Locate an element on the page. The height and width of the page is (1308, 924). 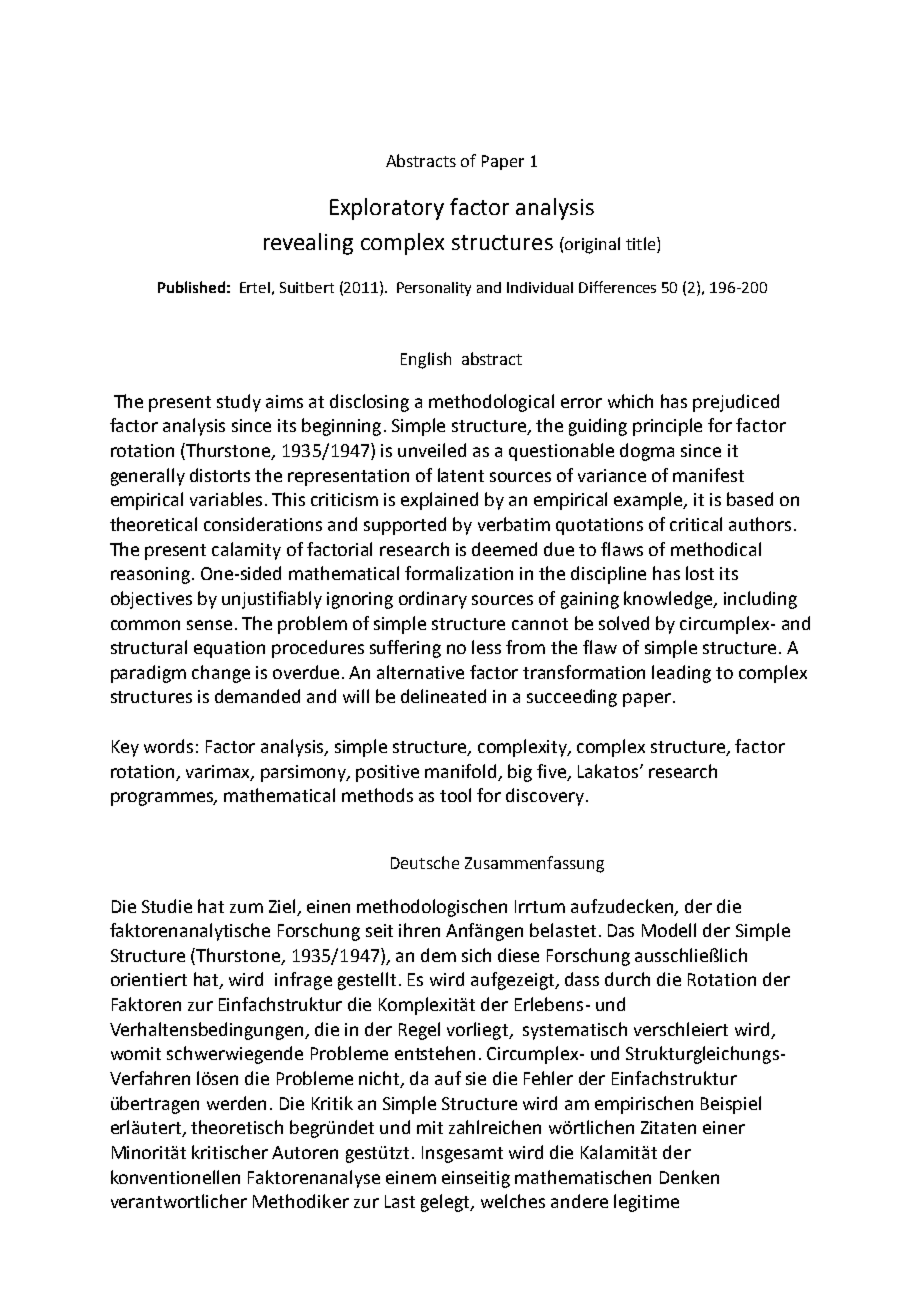
werden is located at coordinates (236, 1103).
